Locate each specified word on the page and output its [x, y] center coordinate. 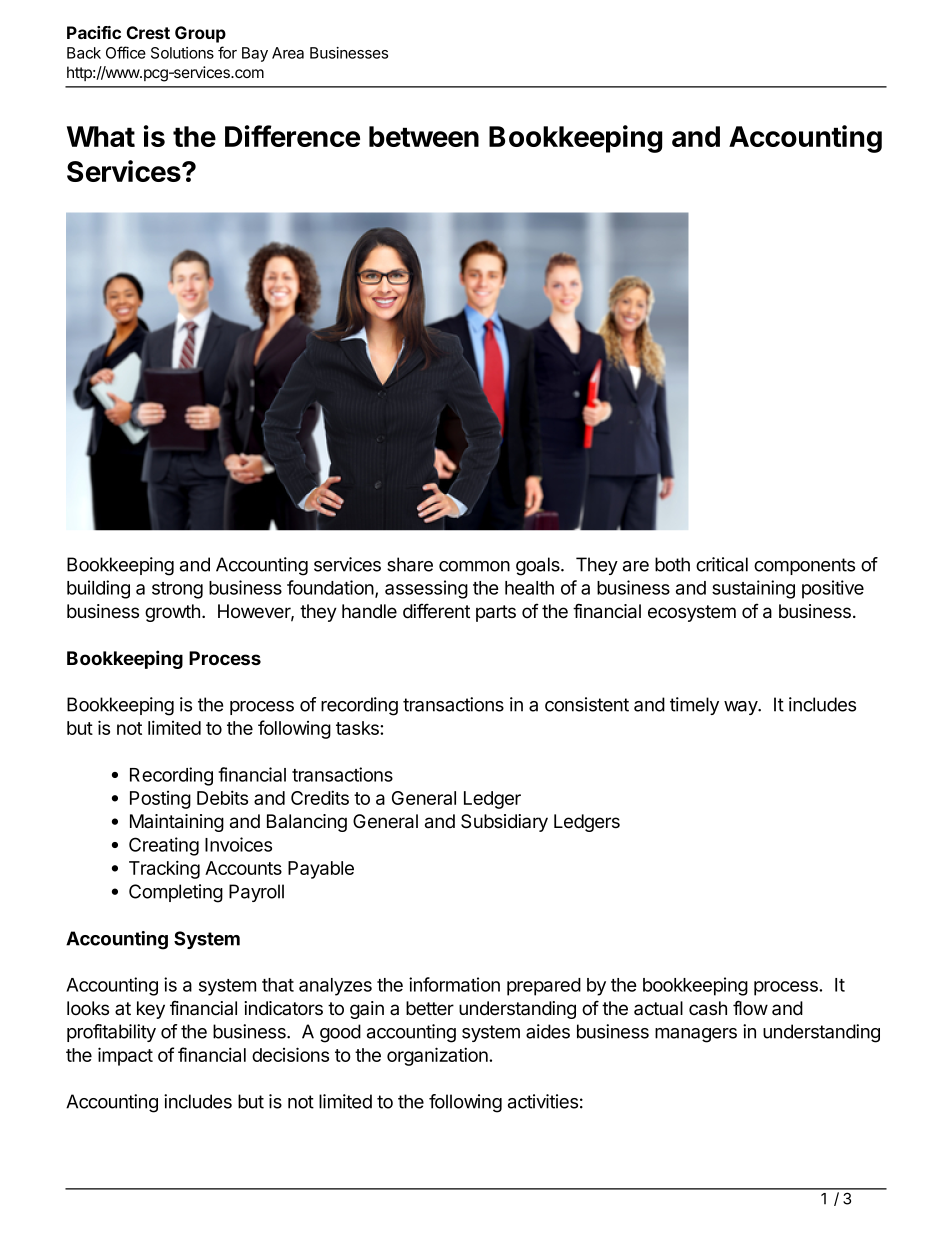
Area [288, 53]
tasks [358, 728]
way [741, 708]
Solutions [182, 53]
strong [177, 590]
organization [438, 1056]
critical [722, 564]
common [474, 566]
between [424, 136]
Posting [160, 800]
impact [125, 1056]
